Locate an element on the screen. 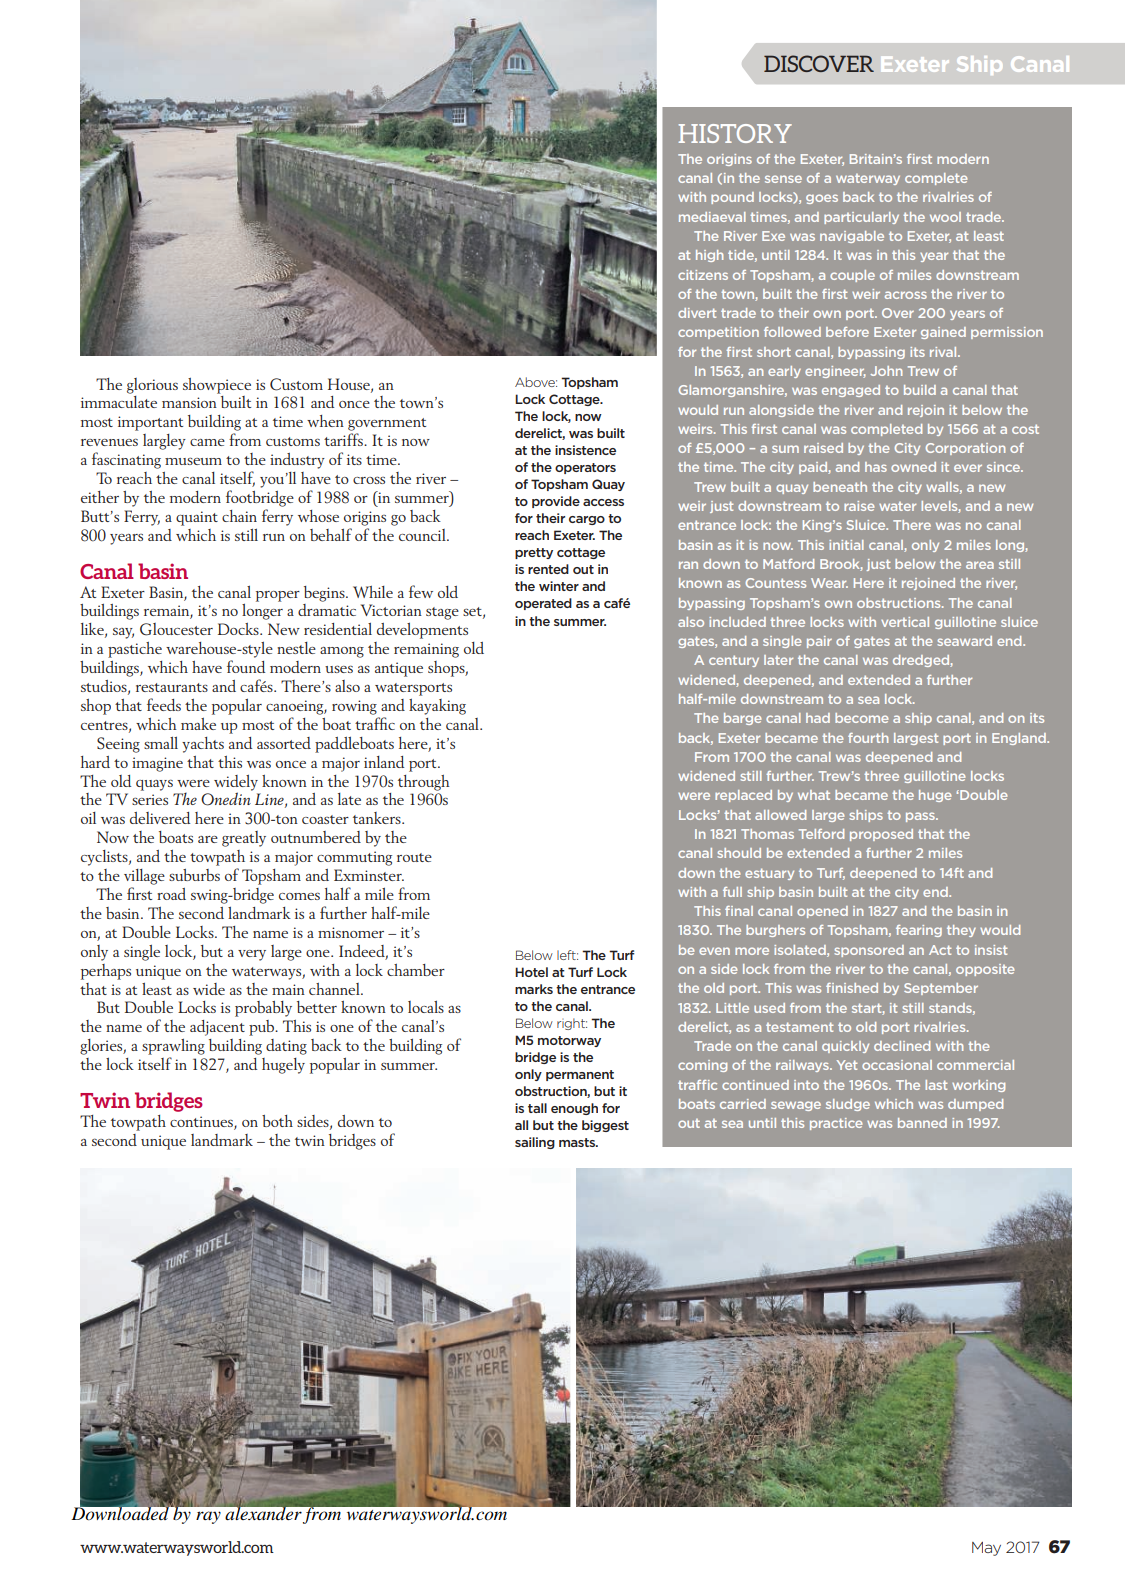 This screenshot has width=1125, height=1592. greatly is located at coordinates (244, 839).
